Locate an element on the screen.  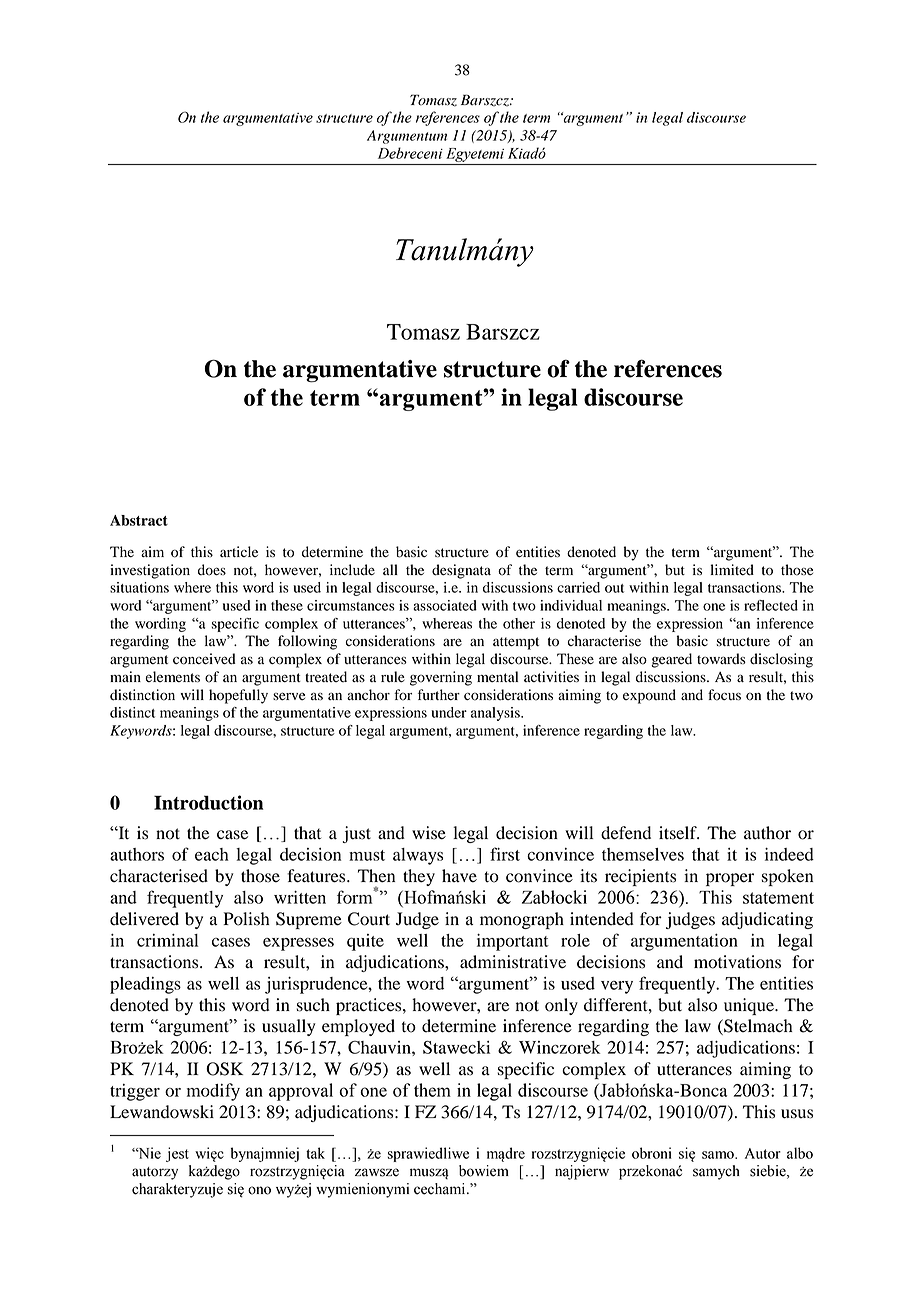
each is located at coordinates (212, 854).
